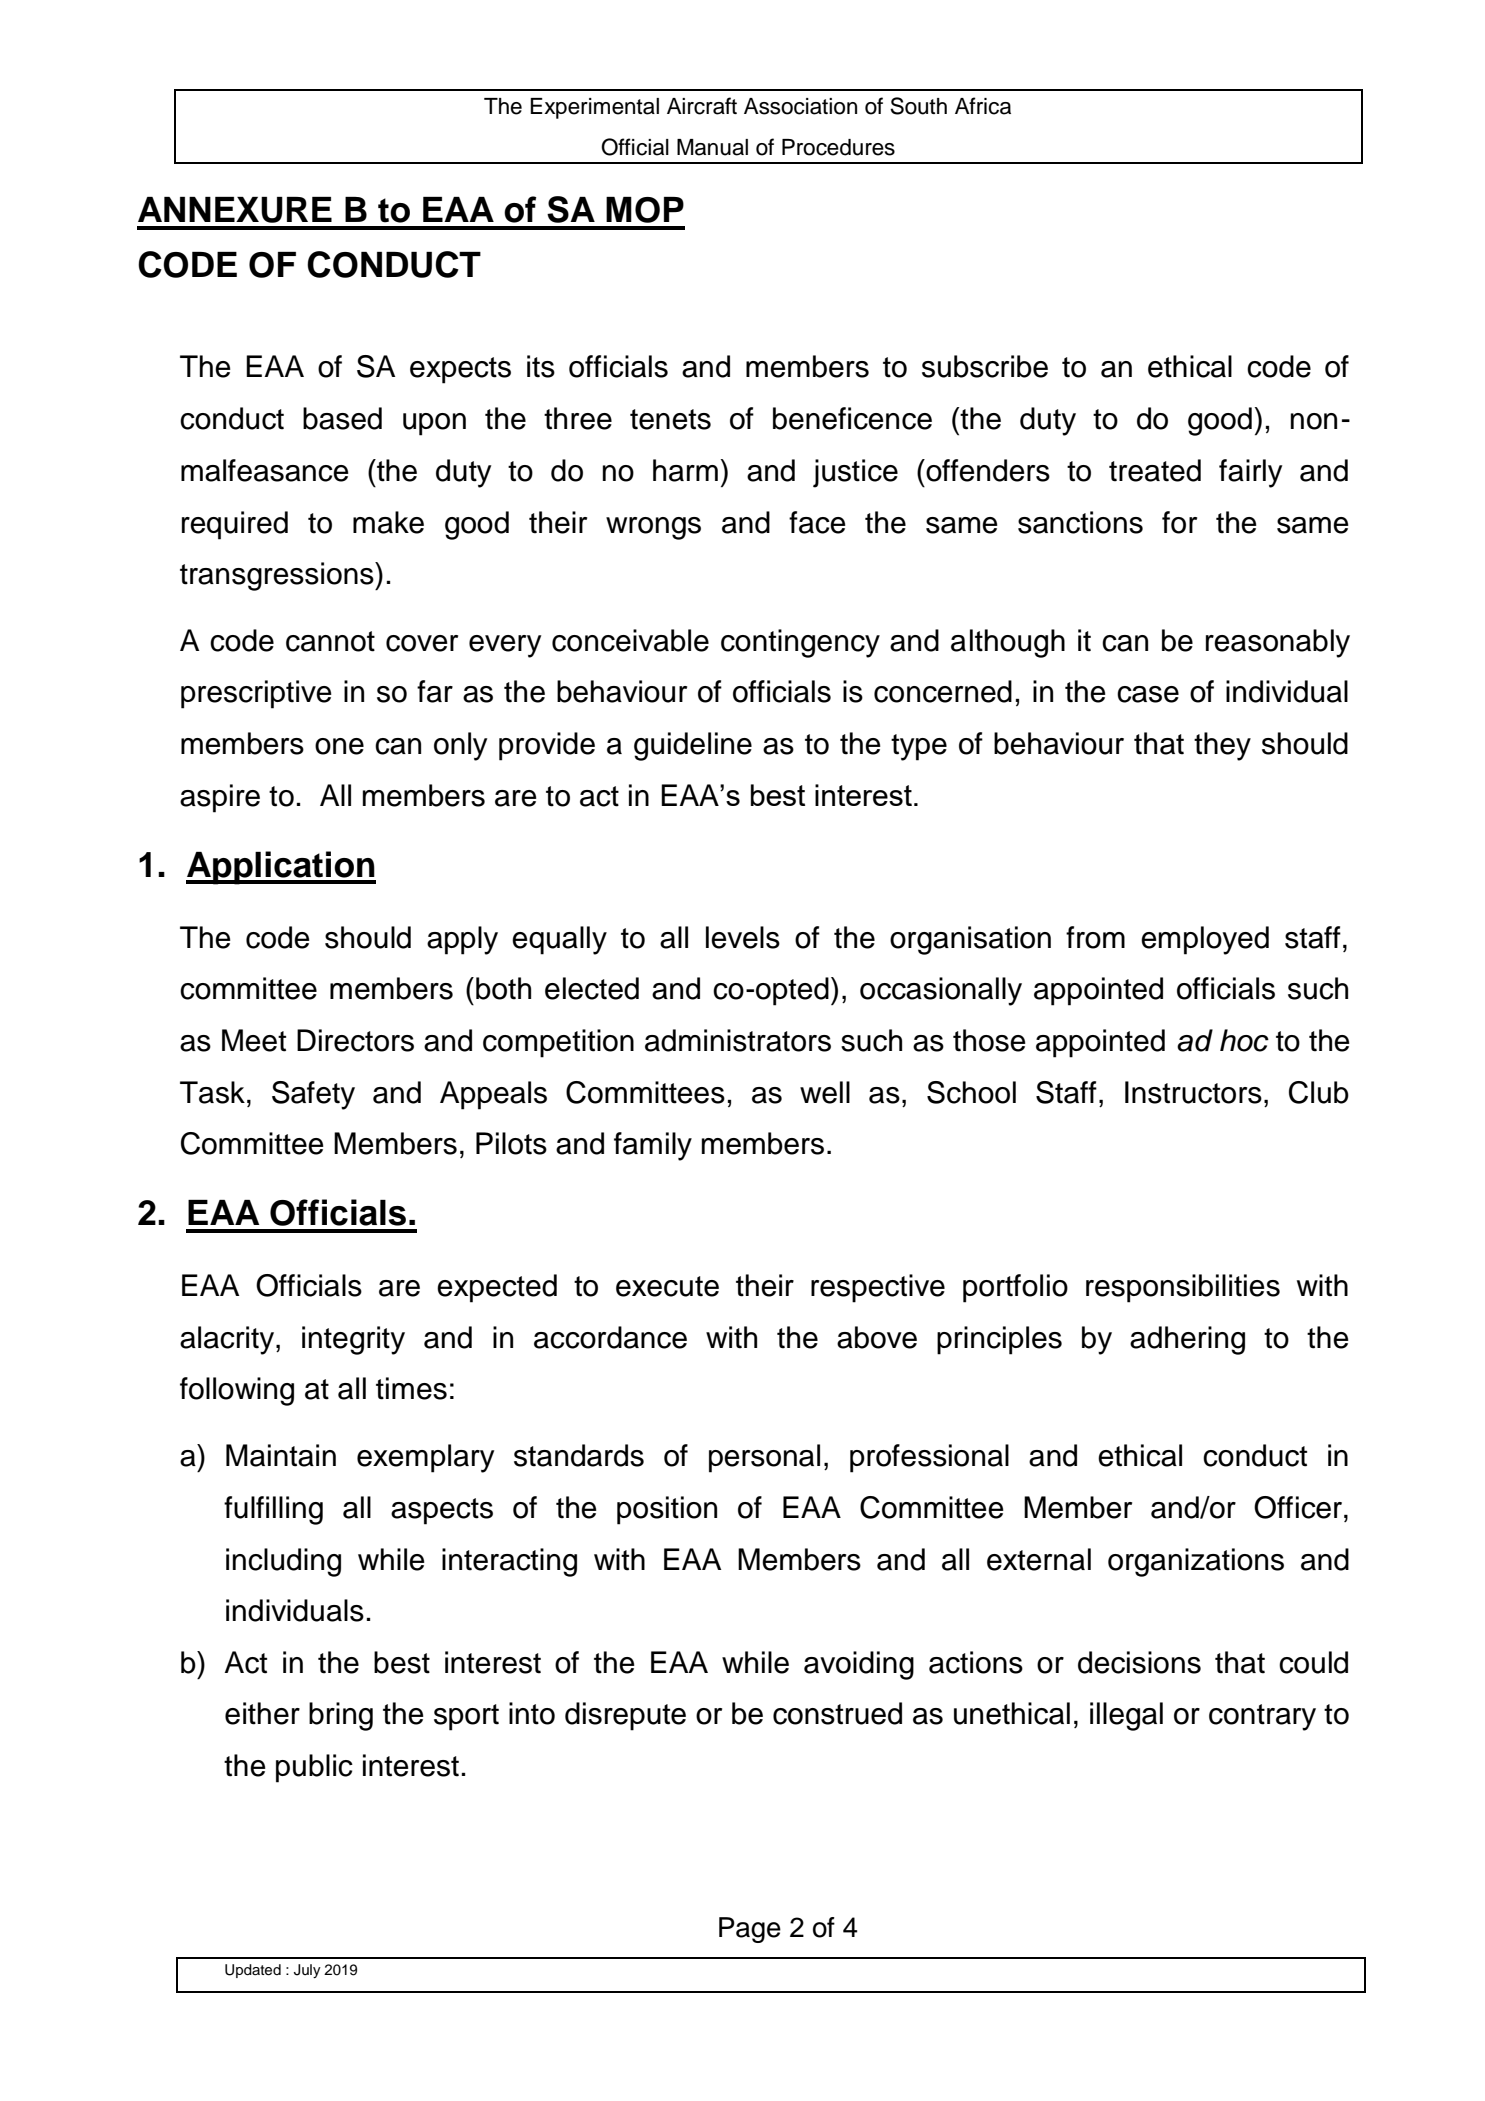 This screenshot has height=2101, width=1485. Describe the element at coordinates (1183, 1288) in the screenshot. I see `responsibilities` at that location.
